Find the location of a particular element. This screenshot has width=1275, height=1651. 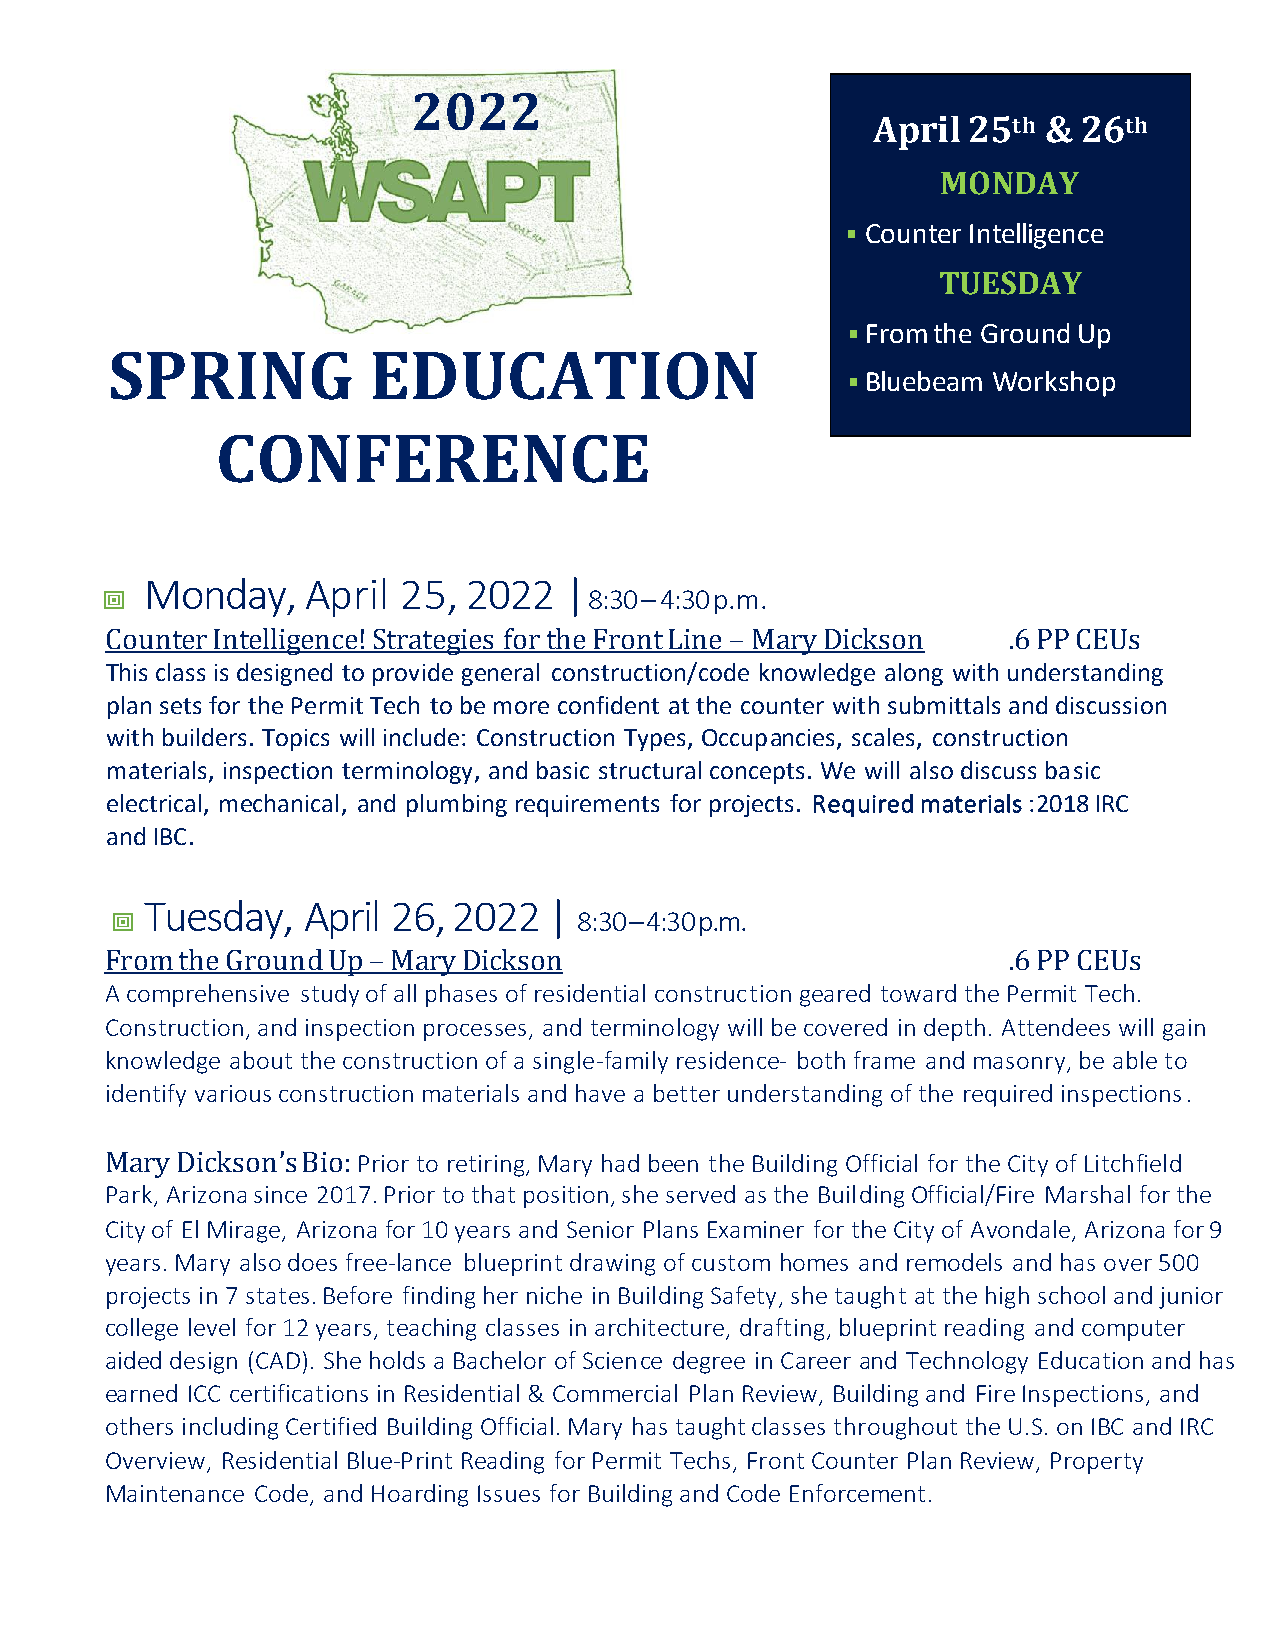

Marshal is located at coordinates (1088, 1194).
